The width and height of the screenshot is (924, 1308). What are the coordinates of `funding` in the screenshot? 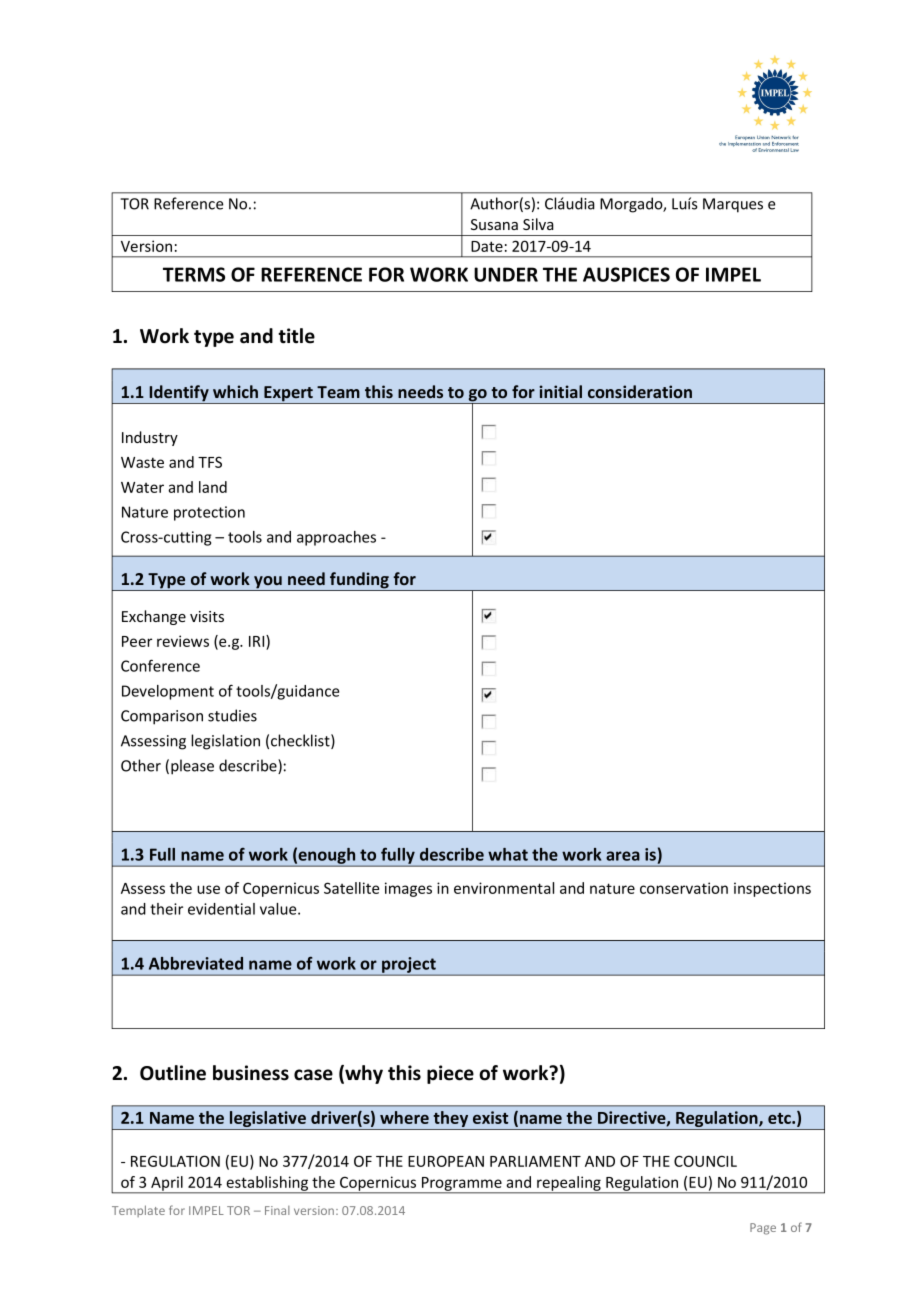 It's located at (359, 581).
